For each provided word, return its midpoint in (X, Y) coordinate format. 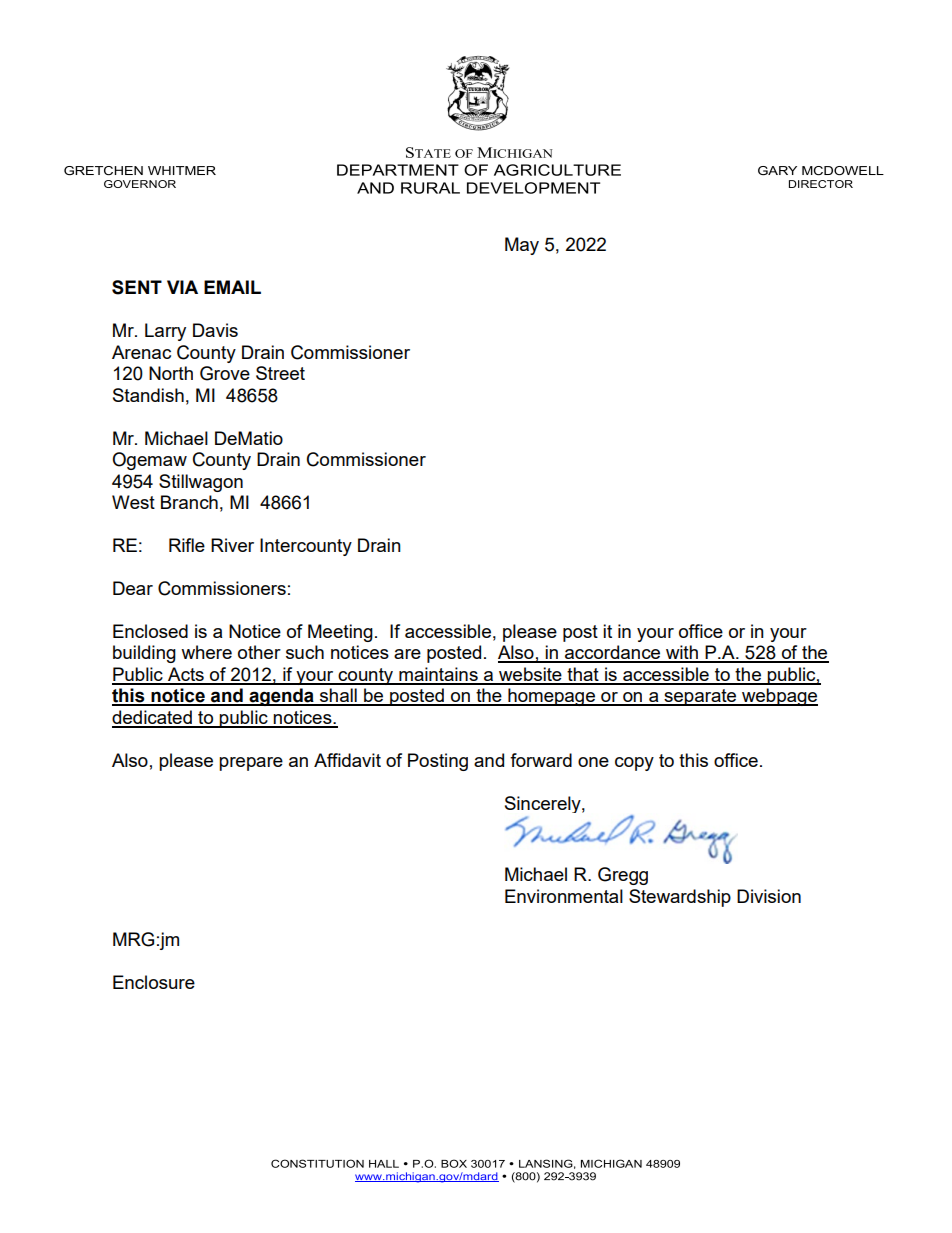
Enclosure (154, 982)
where (206, 652)
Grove (225, 373)
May (522, 246)
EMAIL (232, 287)
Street (280, 373)
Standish (148, 395)
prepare (251, 764)
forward (541, 760)
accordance (613, 653)
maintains (438, 675)
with (682, 653)
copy (634, 764)
